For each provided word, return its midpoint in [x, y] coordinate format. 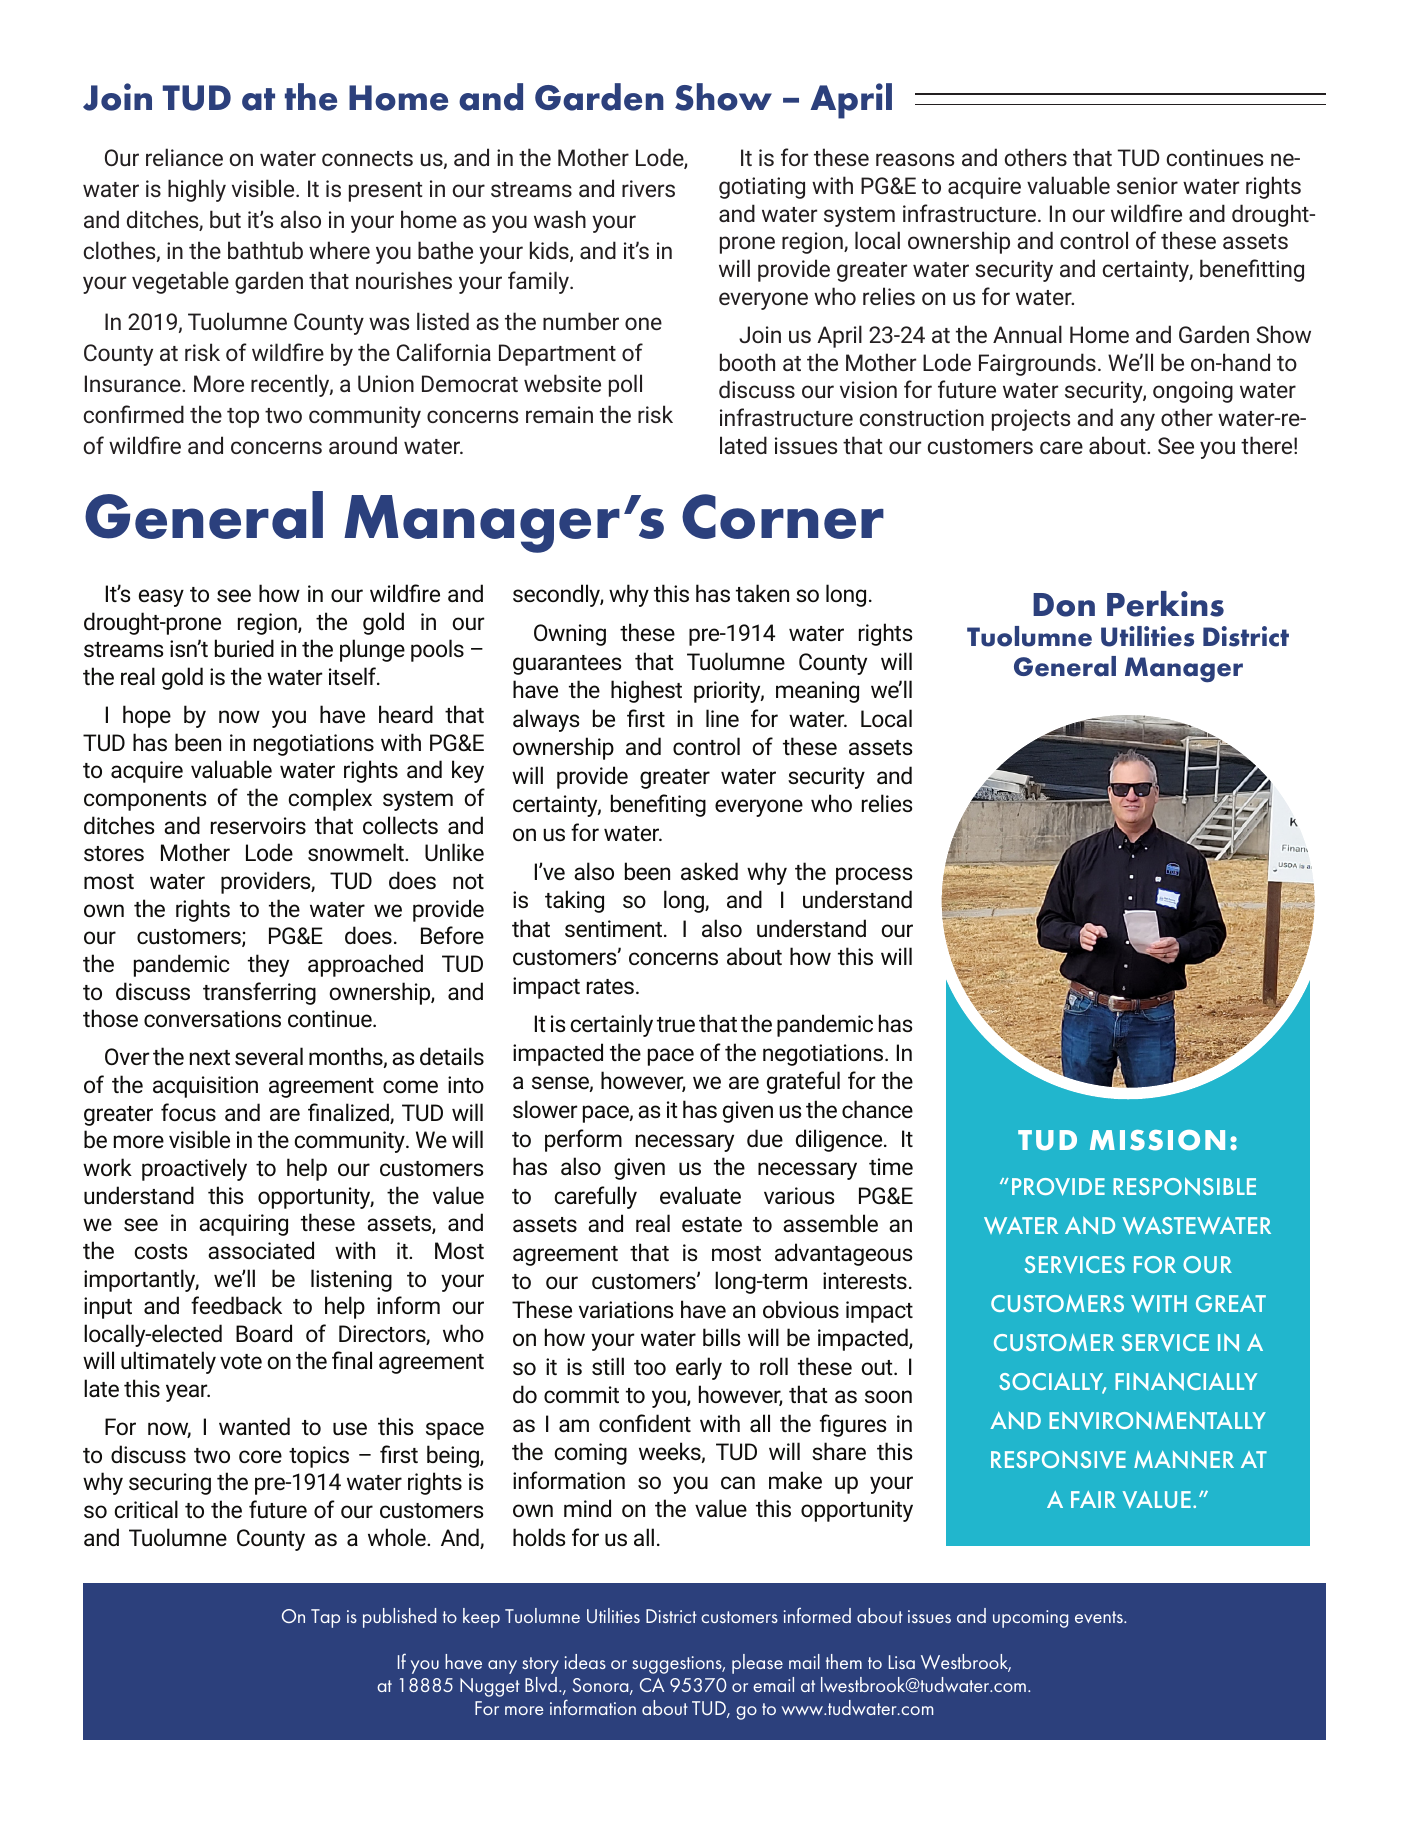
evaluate [700, 1195]
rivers [648, 188]
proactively [194, 1169]
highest [646, 691]
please [757, 1664]
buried [244, 648]
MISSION [1157, 1140]
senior [1147, 185]
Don [1064, 605]
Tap [325, 1618]
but [225, 219]
